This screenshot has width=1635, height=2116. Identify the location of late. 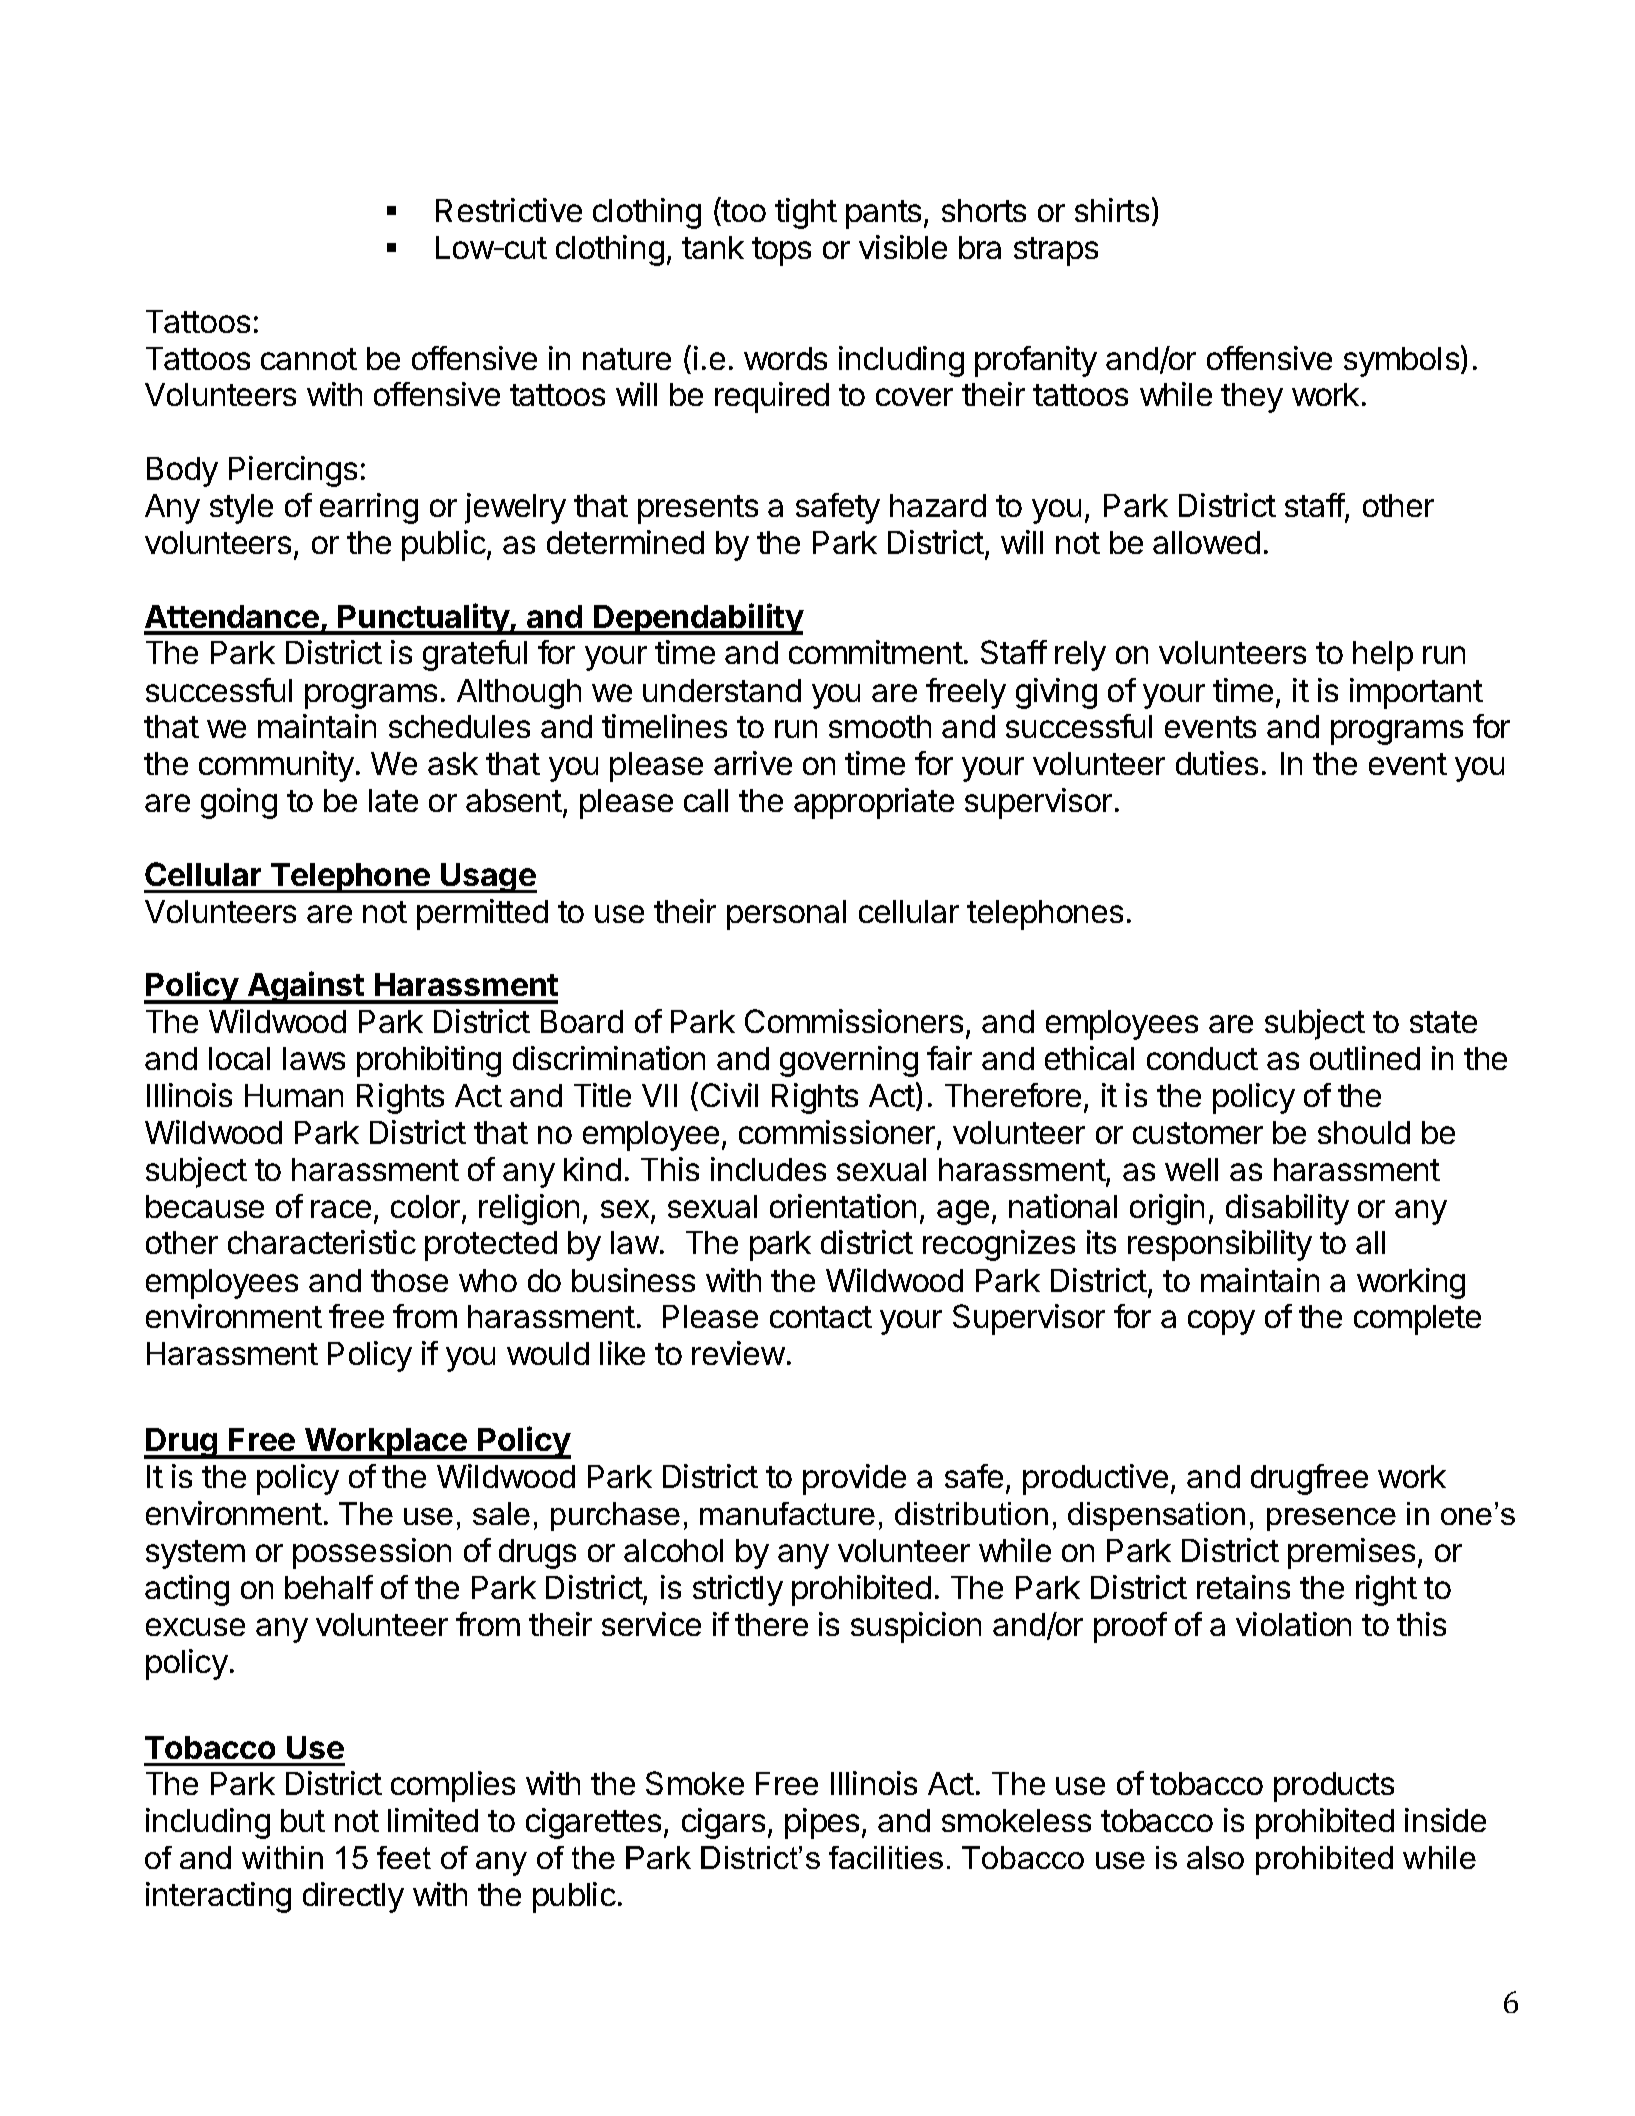
(393, 800).
